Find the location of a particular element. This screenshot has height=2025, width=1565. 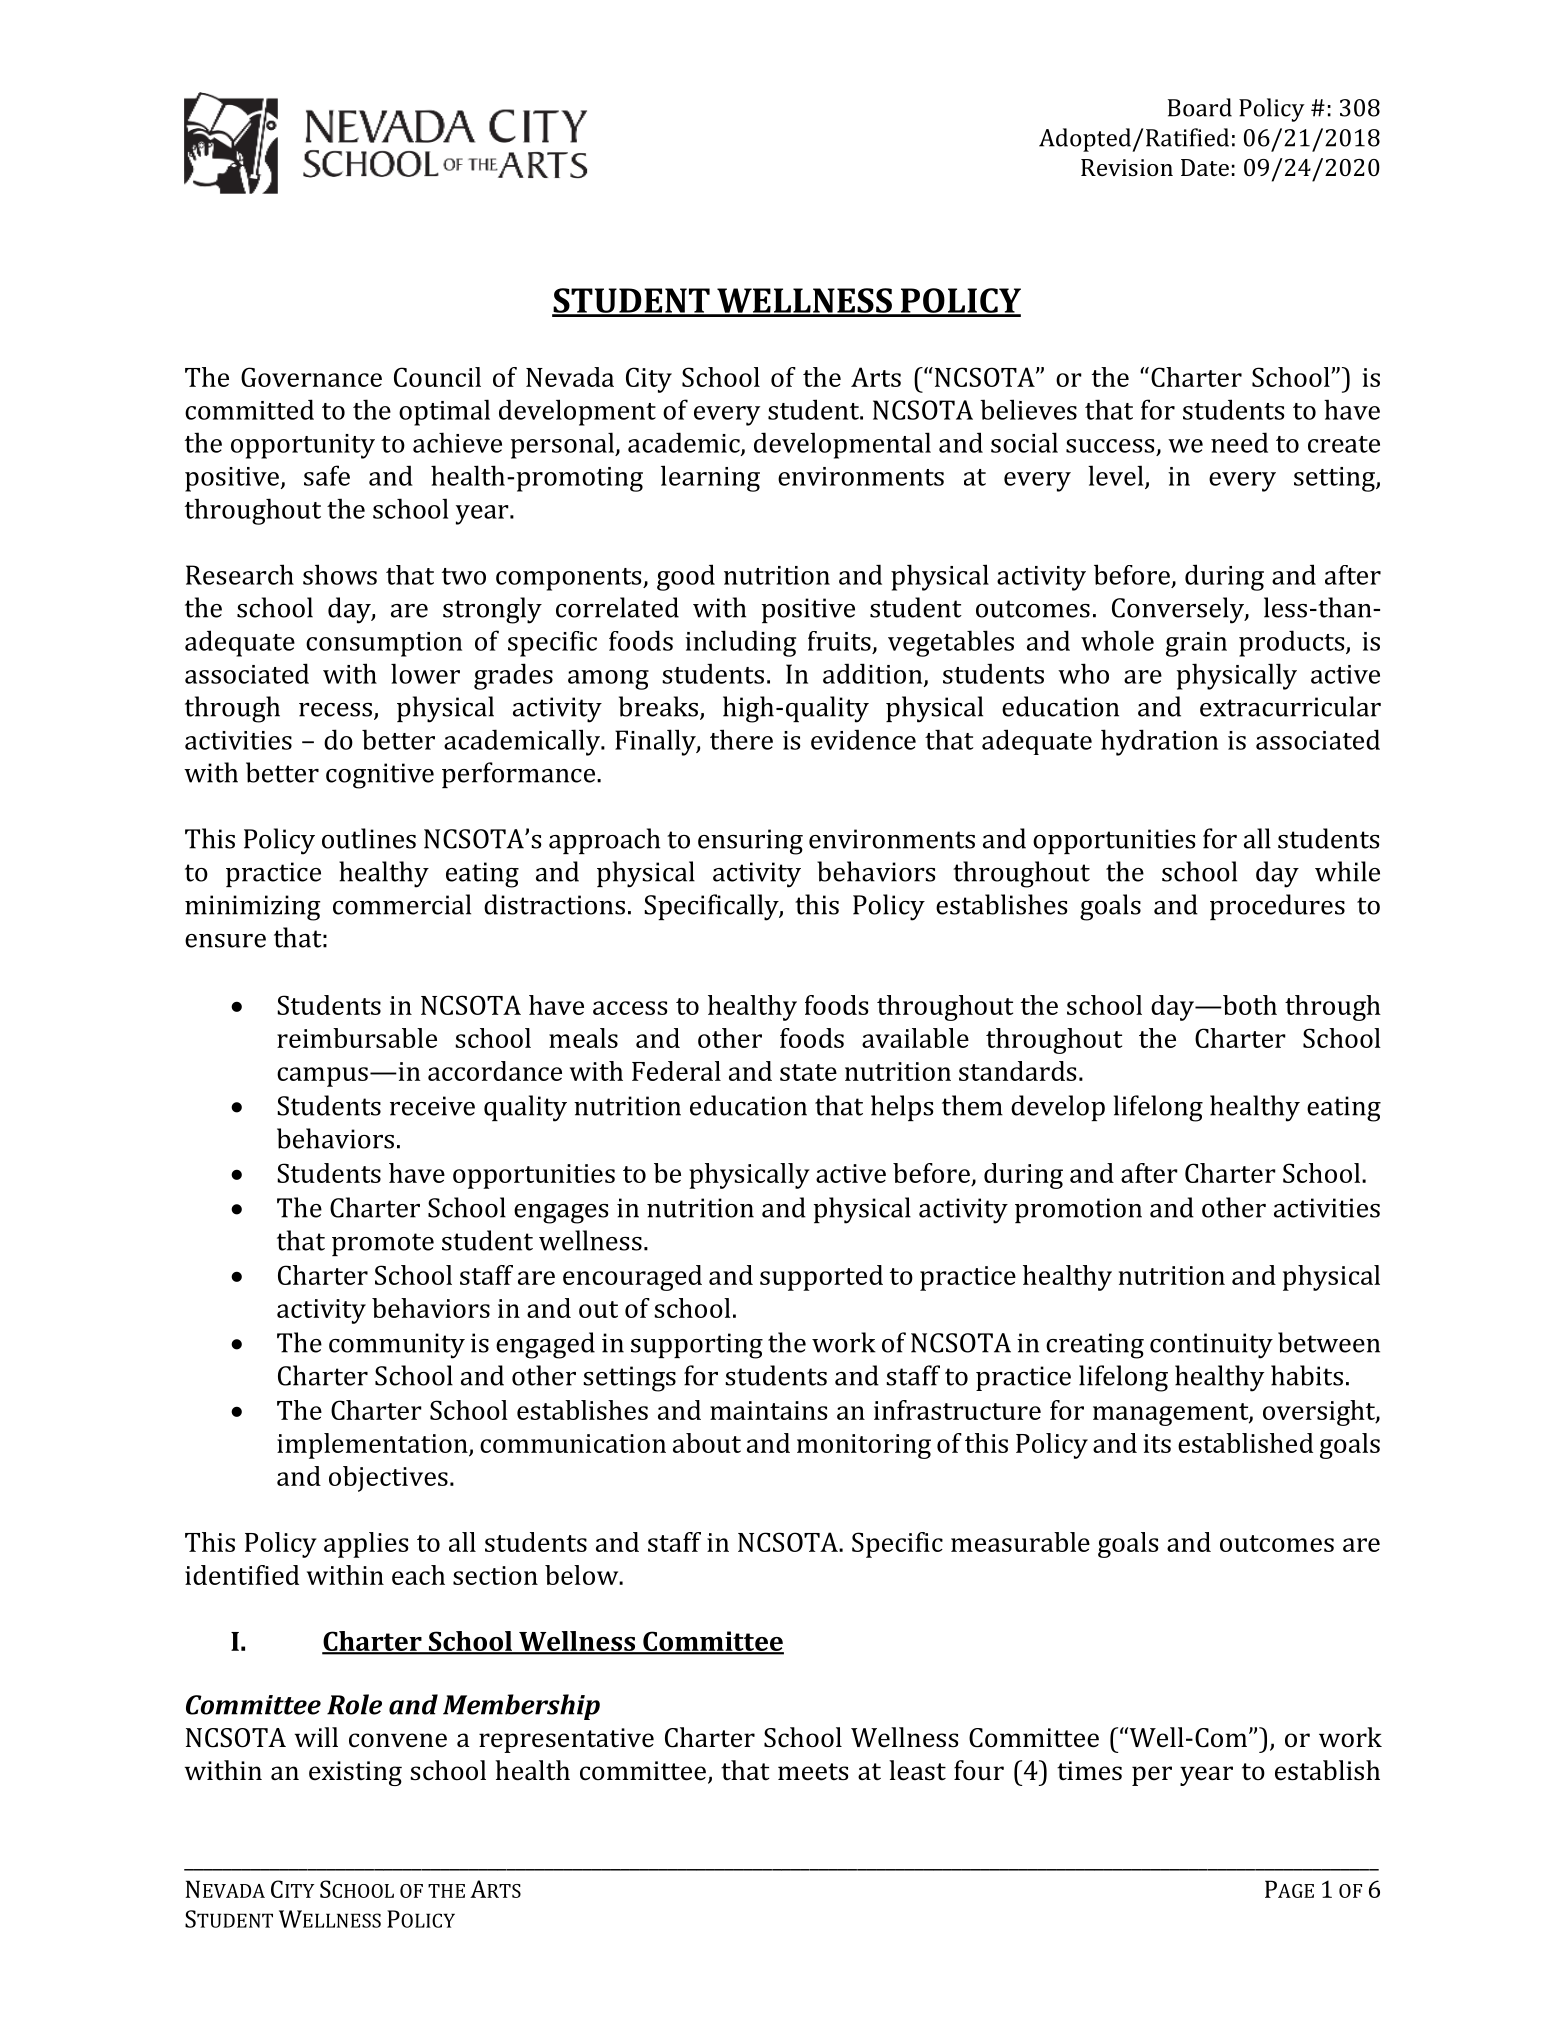

Revision is located at coordinates (1127, 167).
